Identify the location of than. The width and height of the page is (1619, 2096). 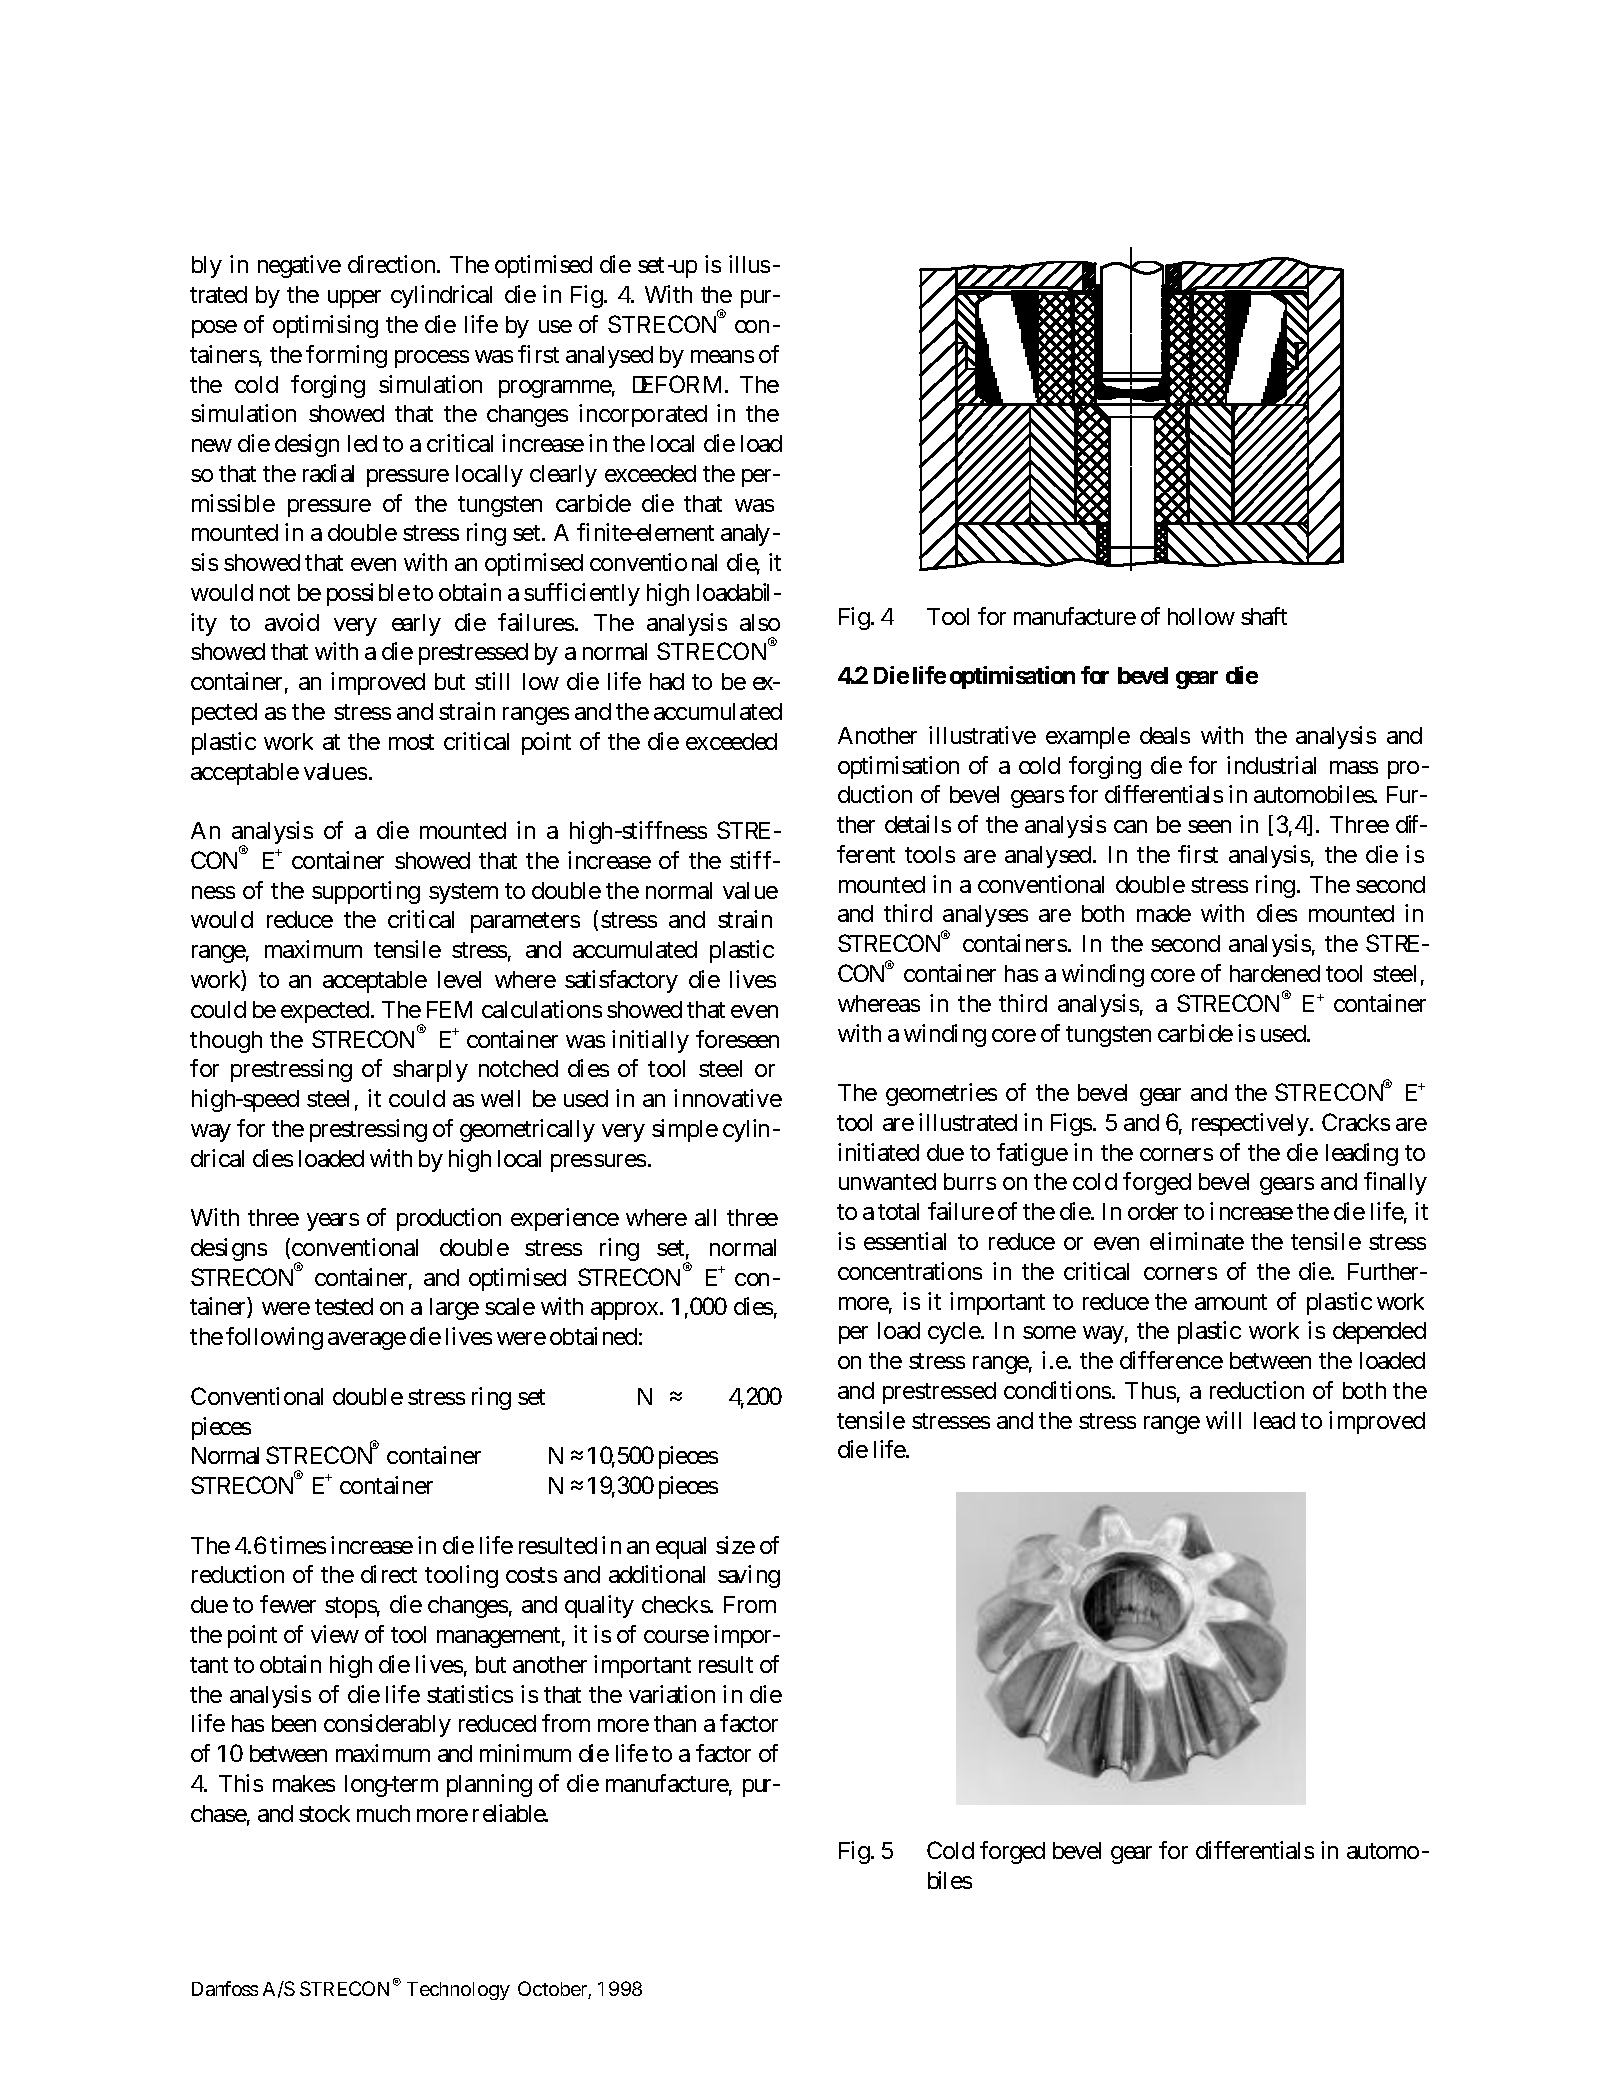
(675, 1723).
